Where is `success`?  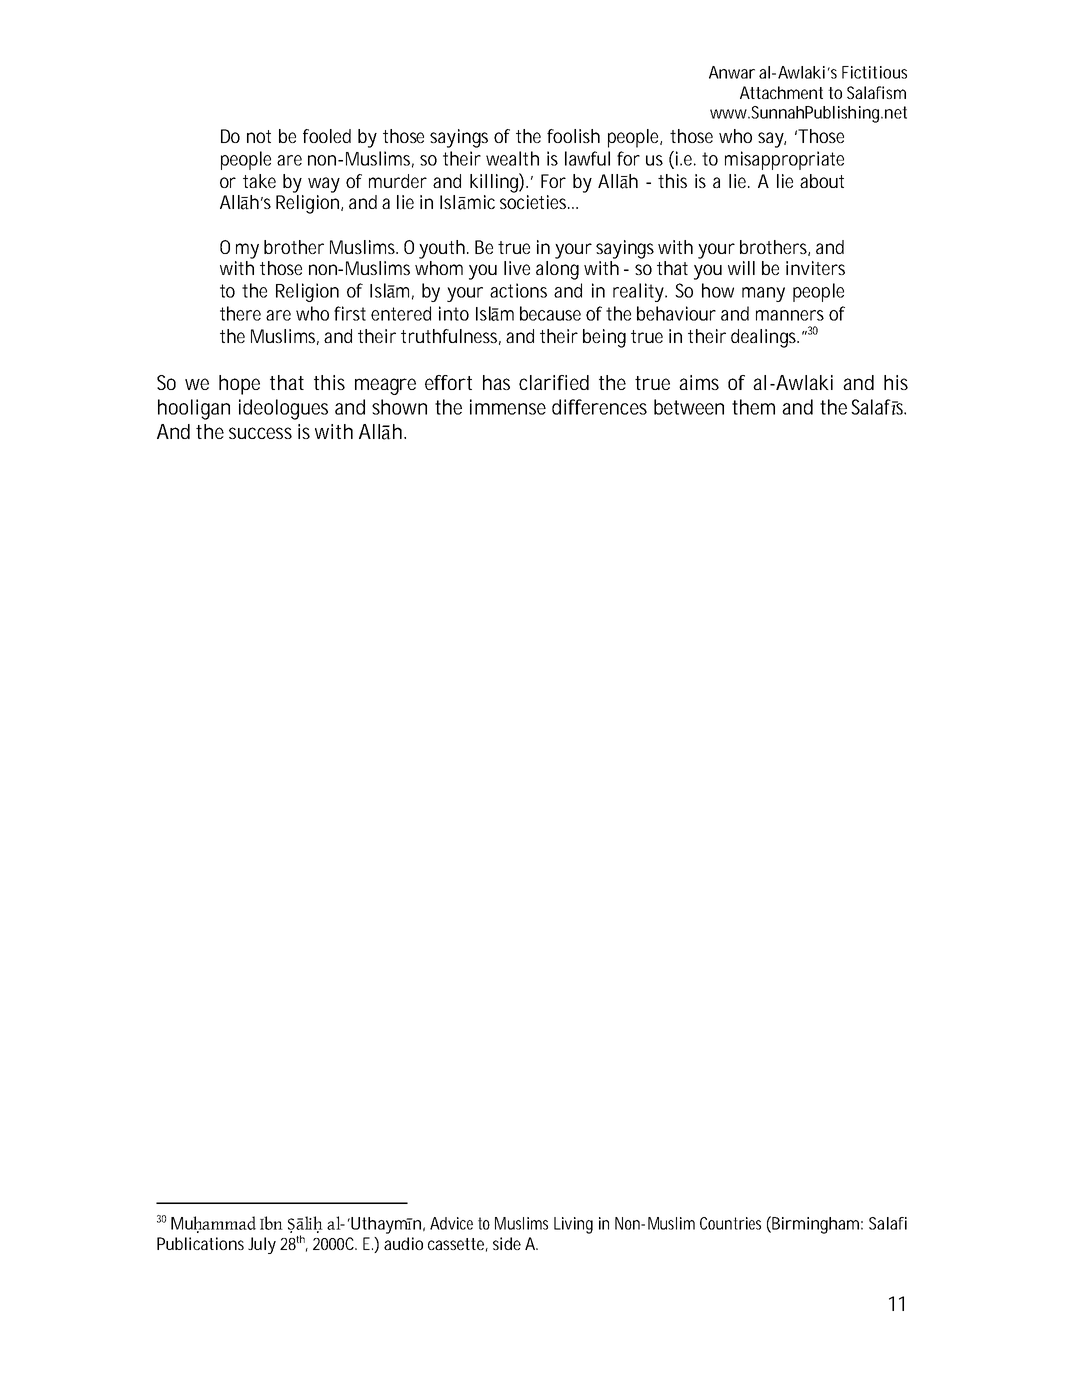 success is located at coordinates (260, 433).
